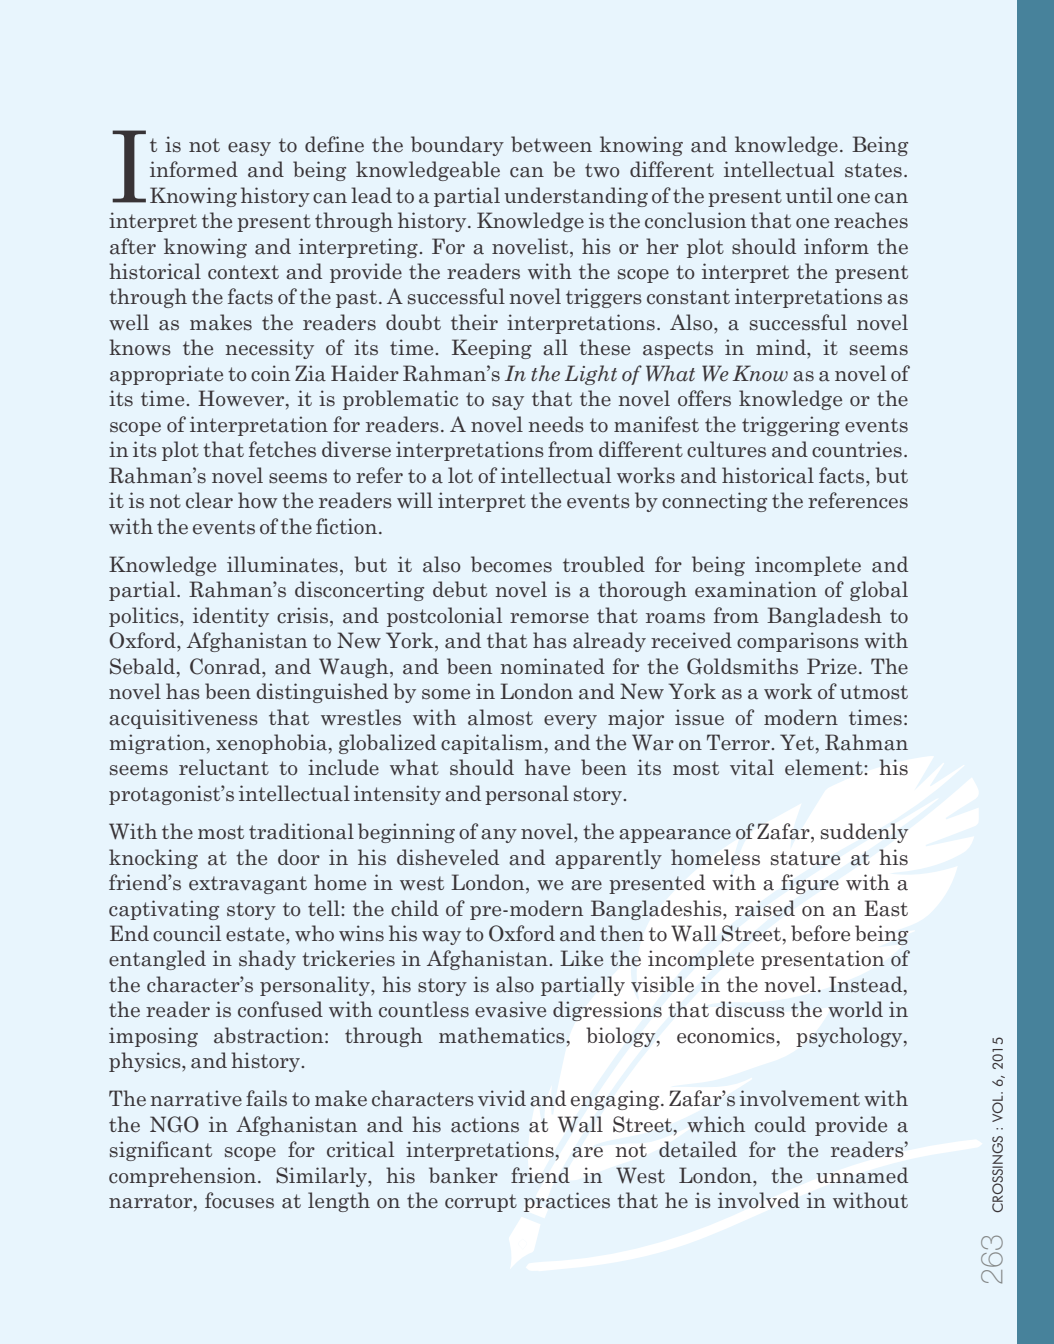 The height and width of the screenshot is (1344, 1054). I want to click on clear, so click(209, 500).
